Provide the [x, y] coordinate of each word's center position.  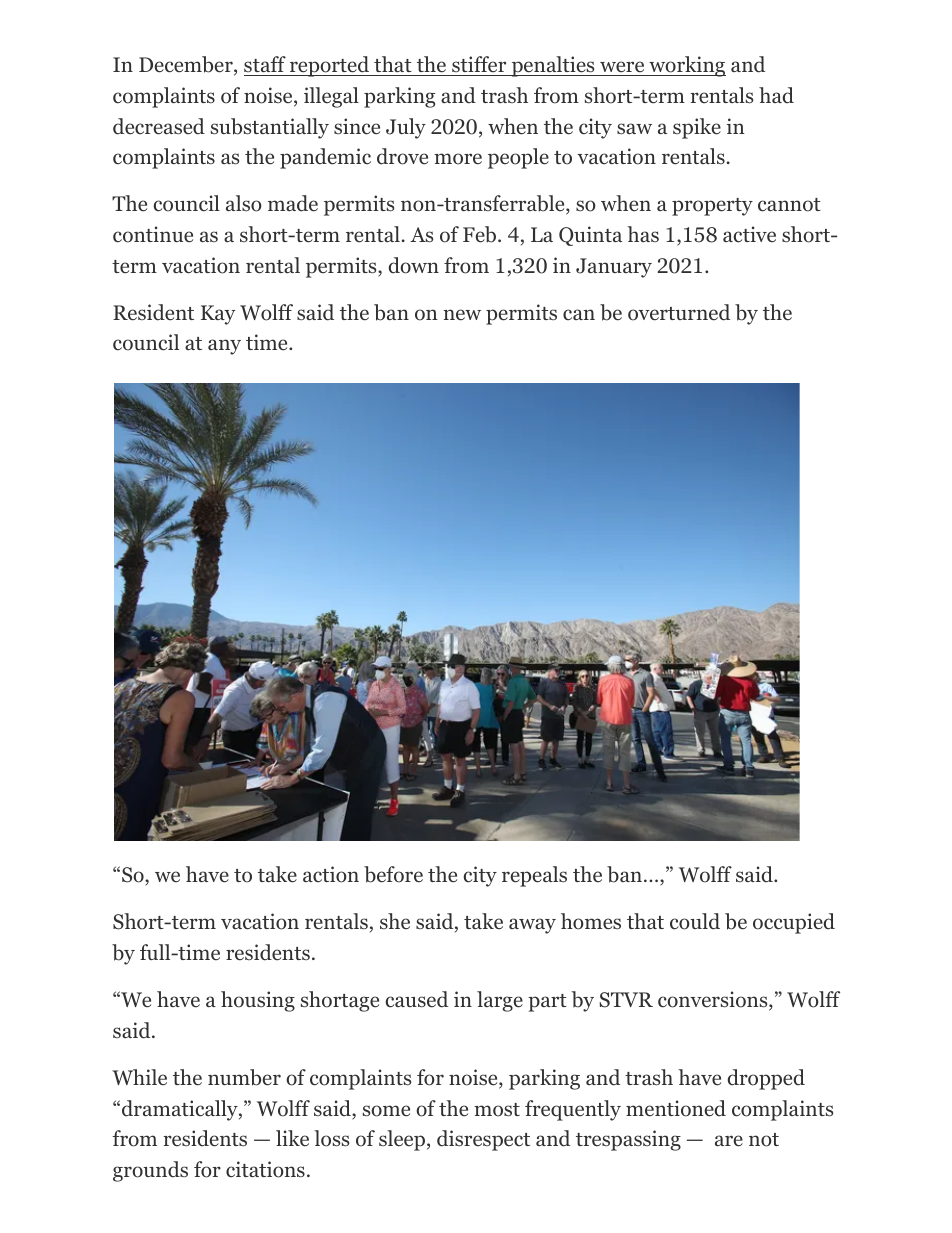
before [393, 874]
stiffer [479, 66]
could [695, 921]
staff [266, 66]
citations [265, 1169]
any [224, 347]
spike [697, 128]
